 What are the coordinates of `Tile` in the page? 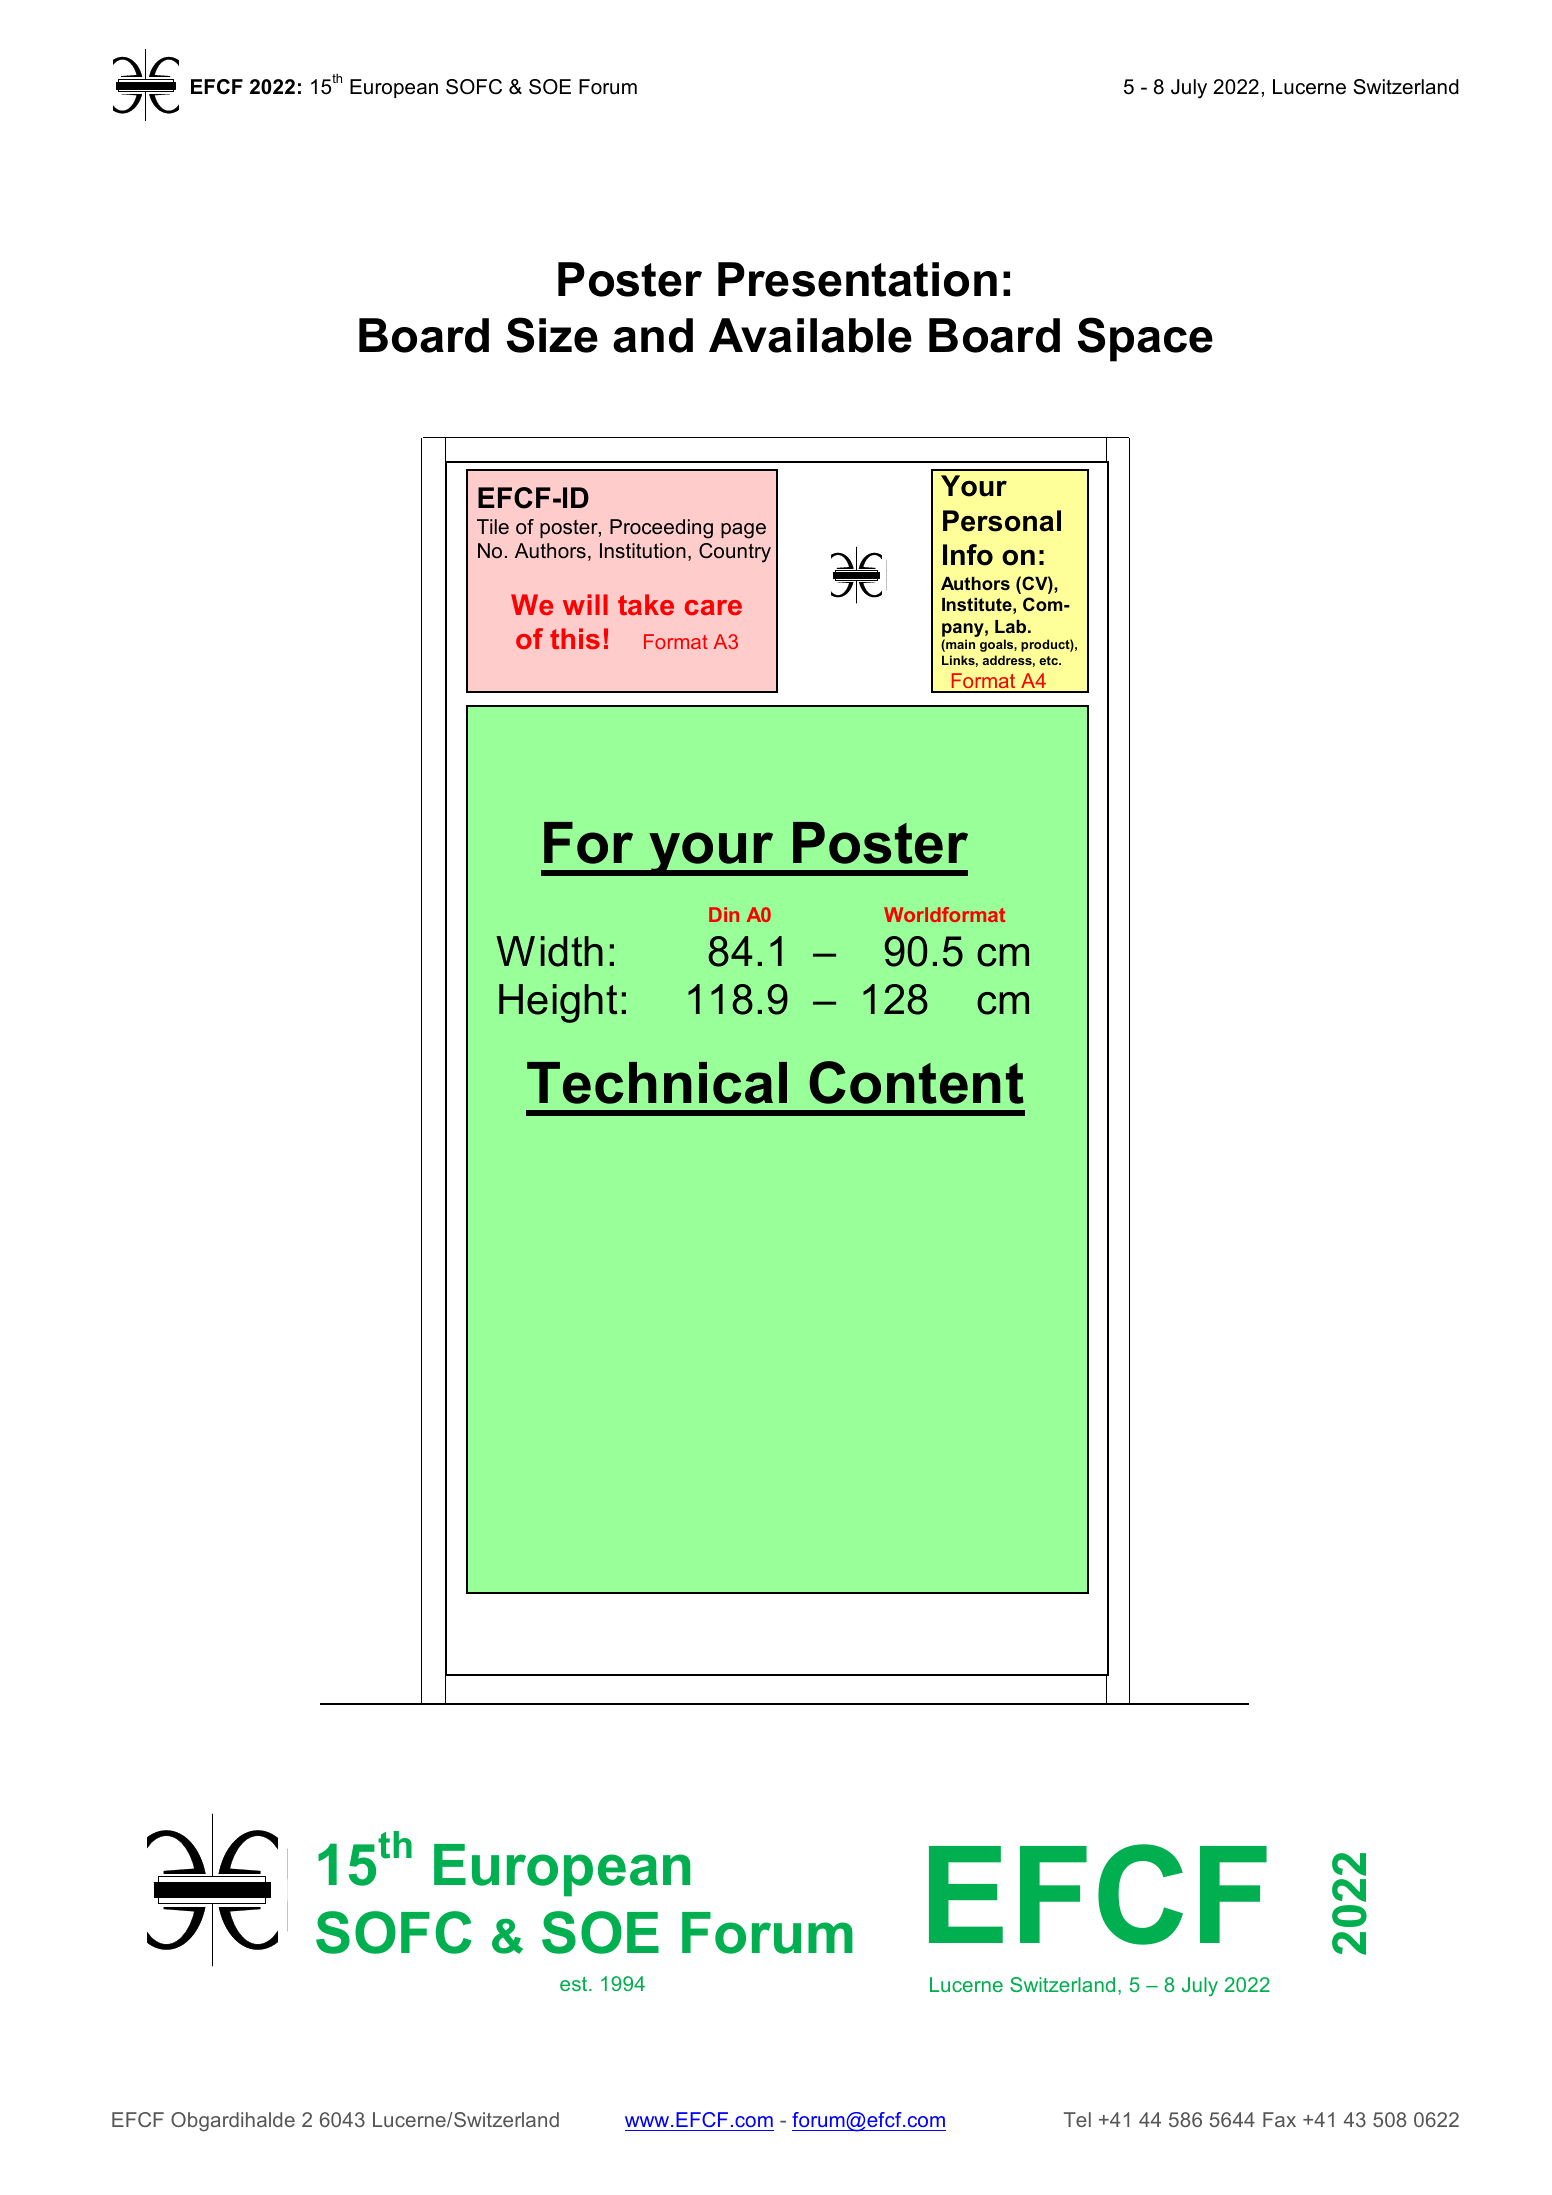 It's located at (493, 527).
